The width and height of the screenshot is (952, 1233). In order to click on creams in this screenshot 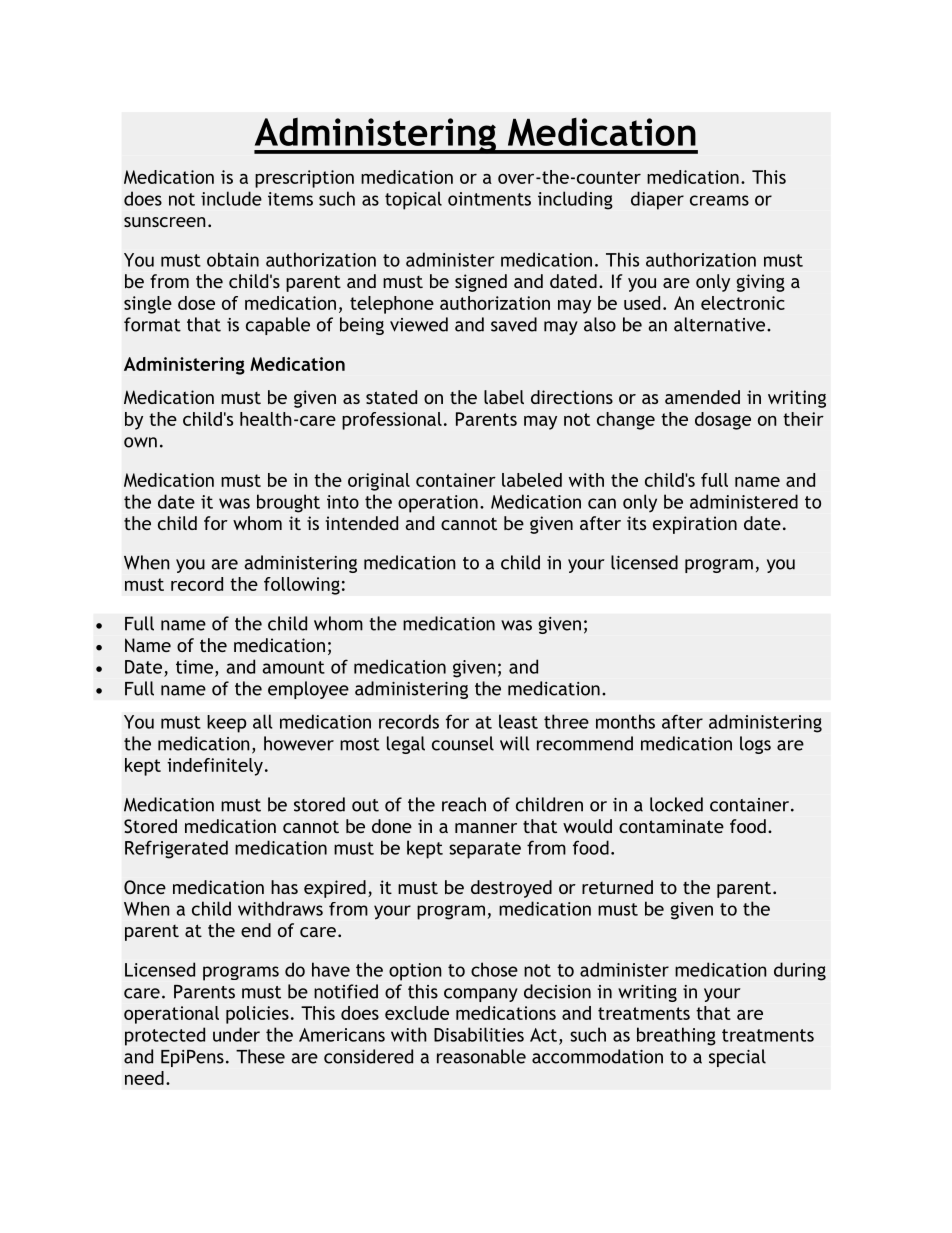, I will do `click(719, 200)`.
